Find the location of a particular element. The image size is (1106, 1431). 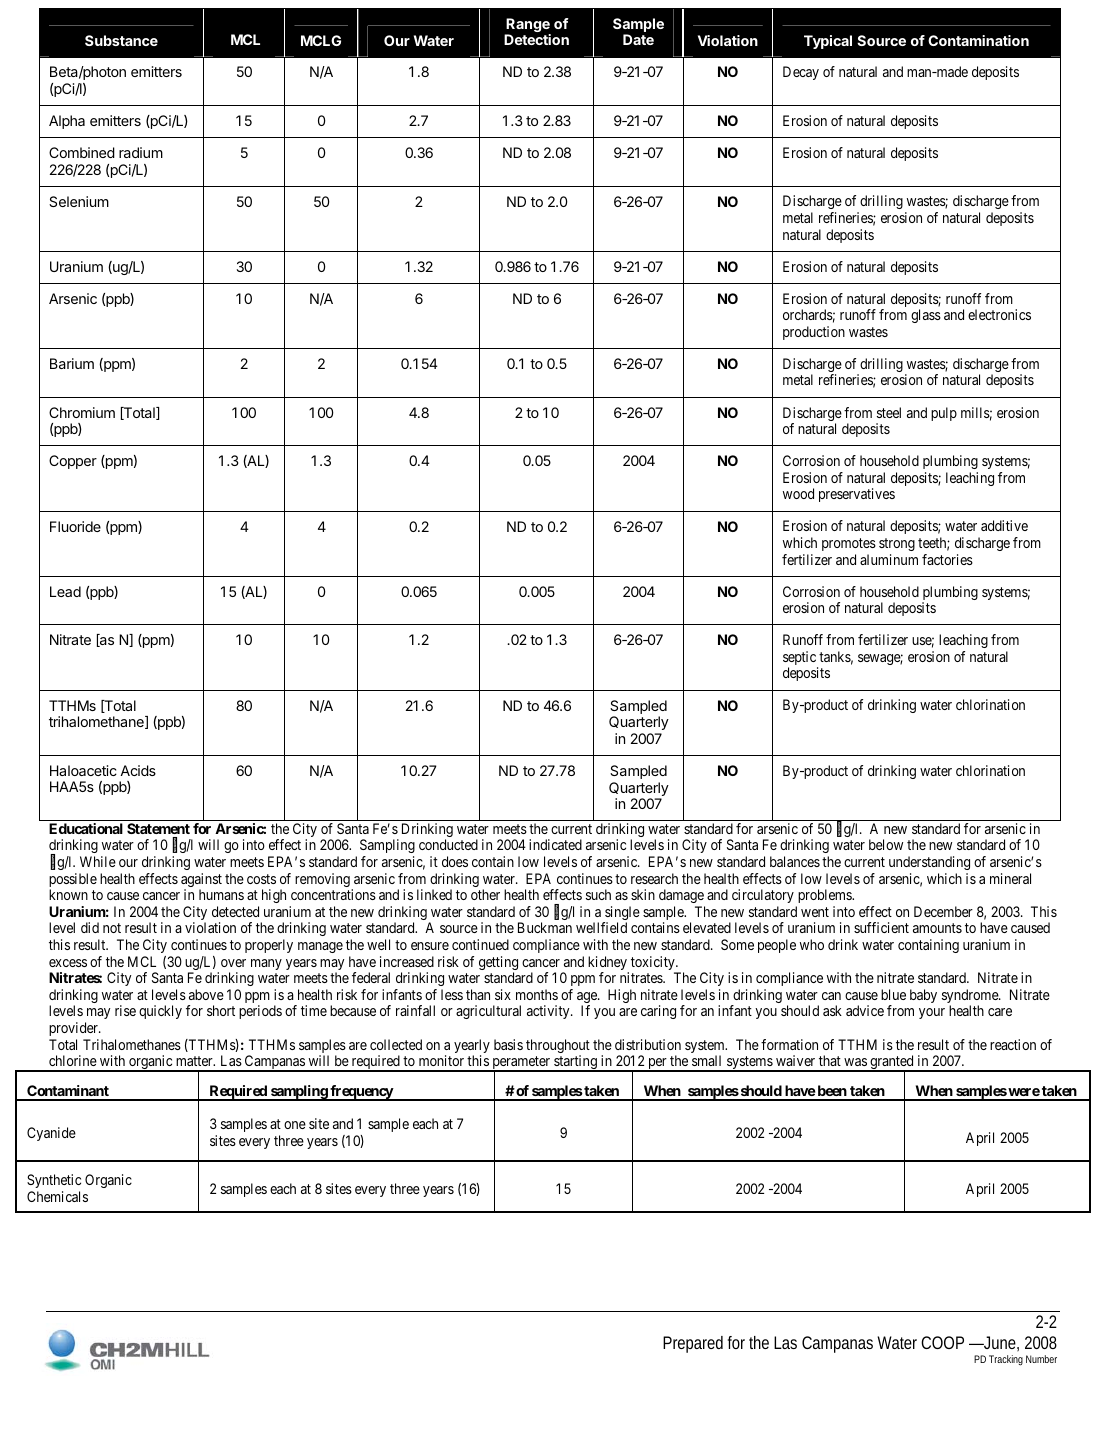

Chemicals is located at coordinates (57, 1196).
